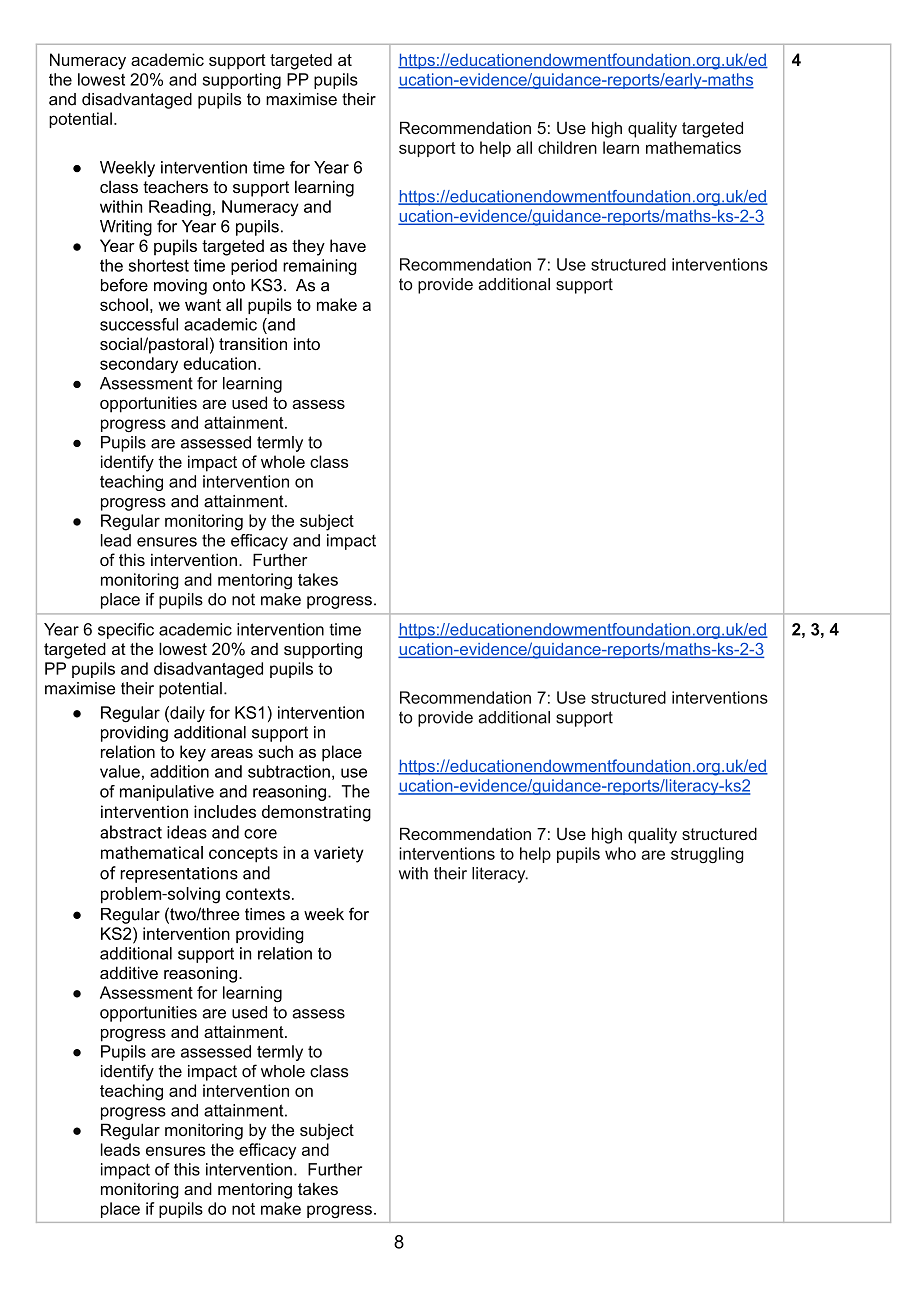  Describe the element at coordinates (567, 147) in the screenshot. I see `children` at that location.
